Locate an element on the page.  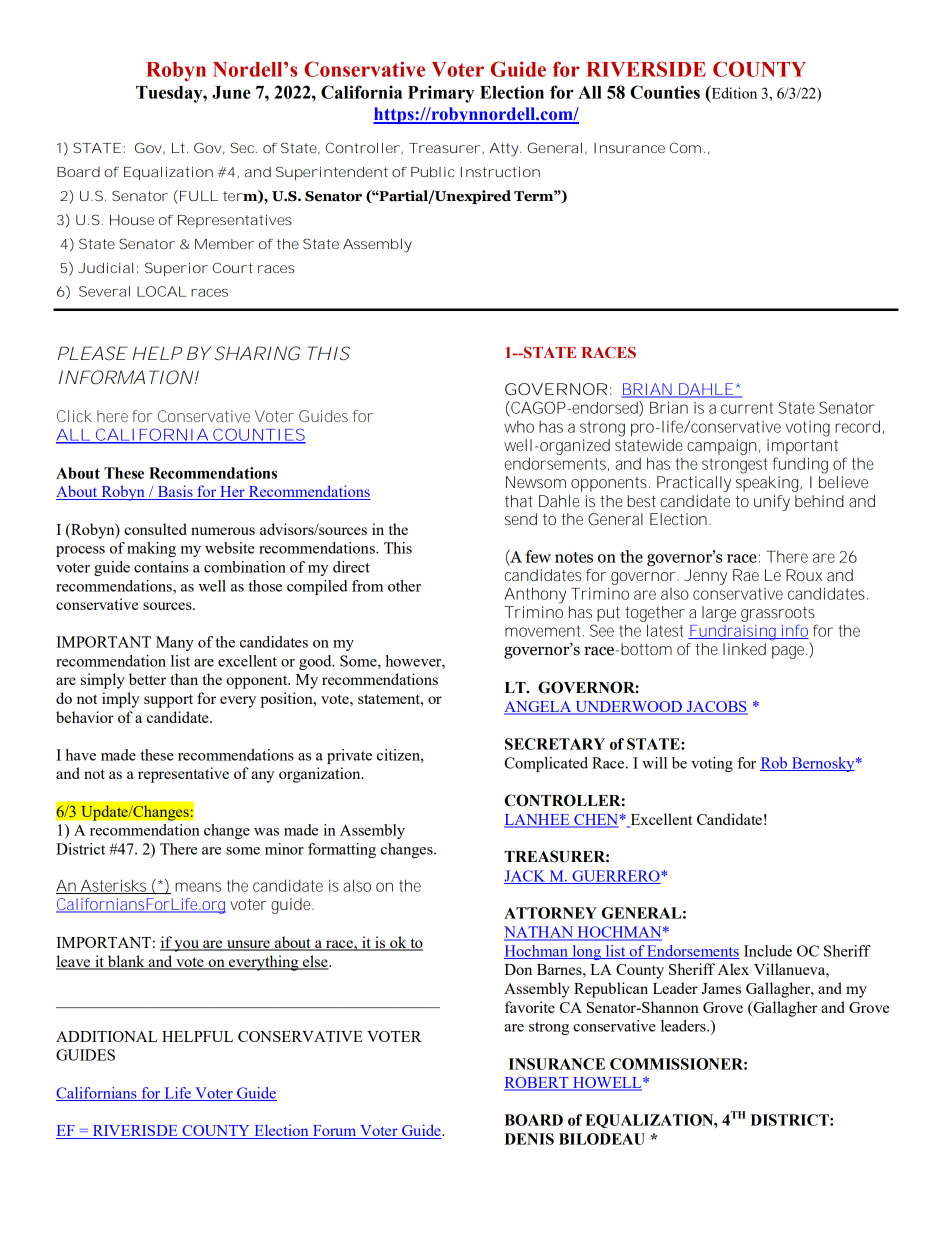
RIVERSIDE is located at coordinates (646, 69).
